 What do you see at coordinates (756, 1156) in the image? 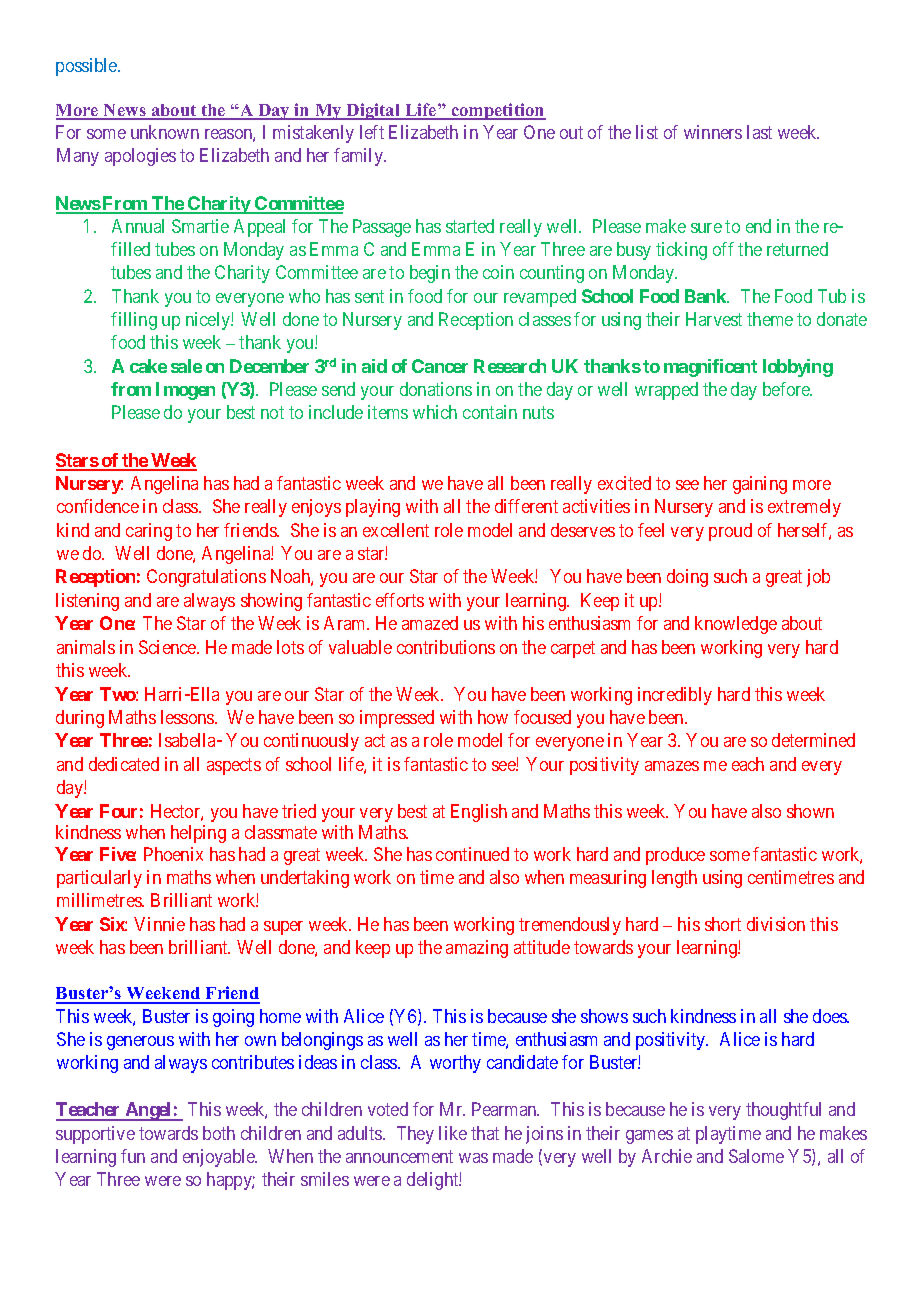
I see `Salome` at bounding box center [756, 1156].
